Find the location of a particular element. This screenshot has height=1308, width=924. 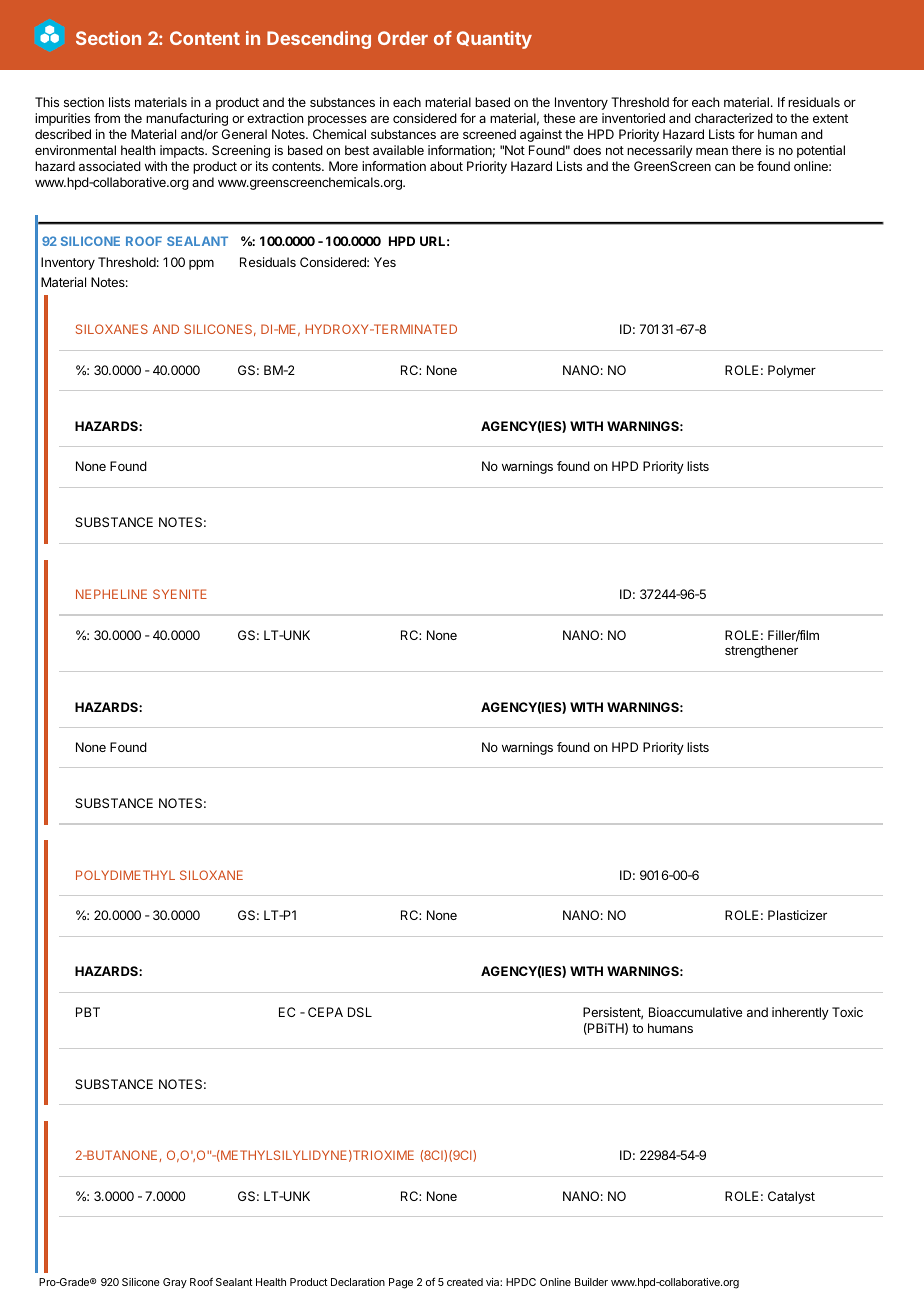

CEPA is located at coordinates (325, 1012).
